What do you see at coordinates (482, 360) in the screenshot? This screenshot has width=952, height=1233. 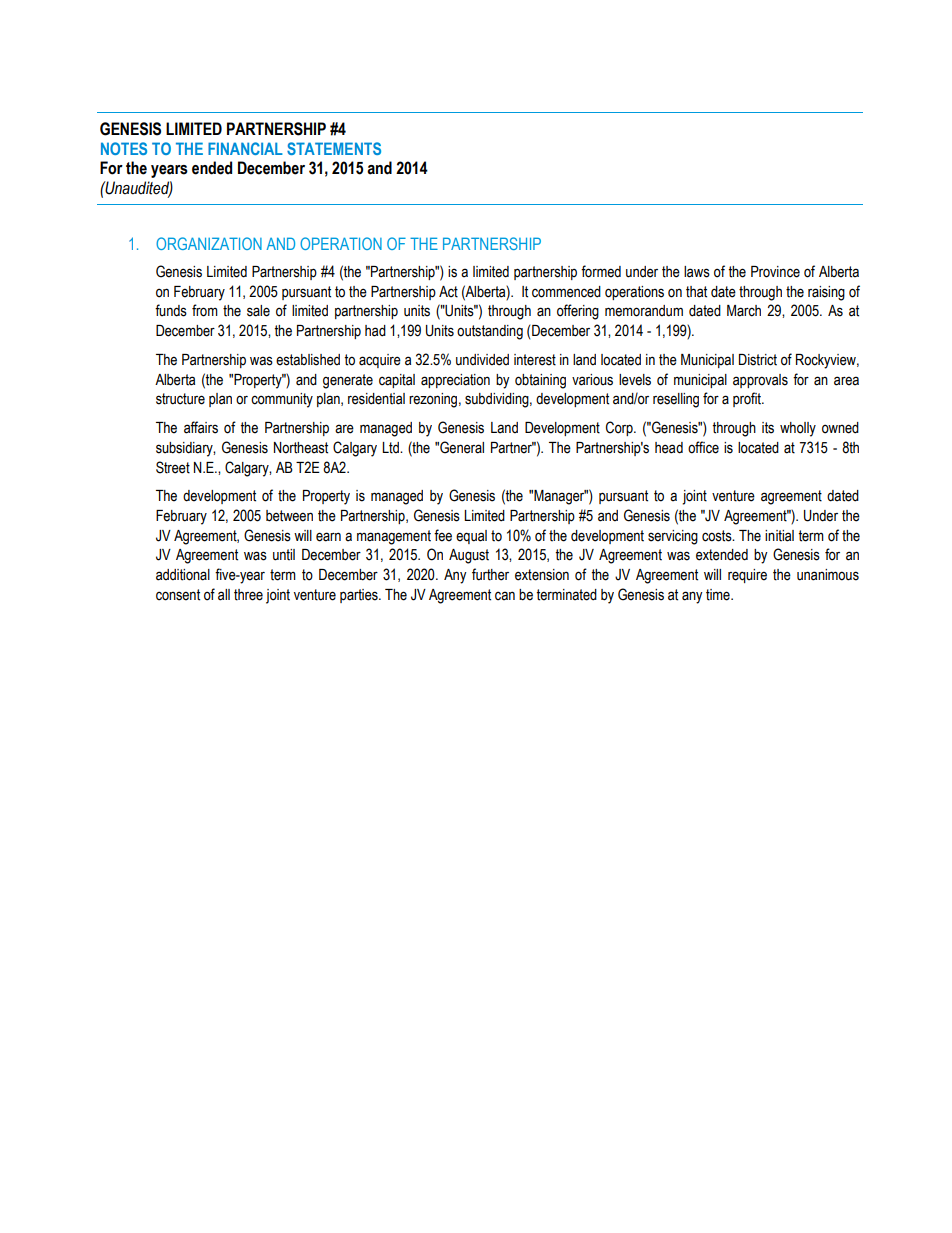 I see `undivided` at bounding box center [482, 360].
